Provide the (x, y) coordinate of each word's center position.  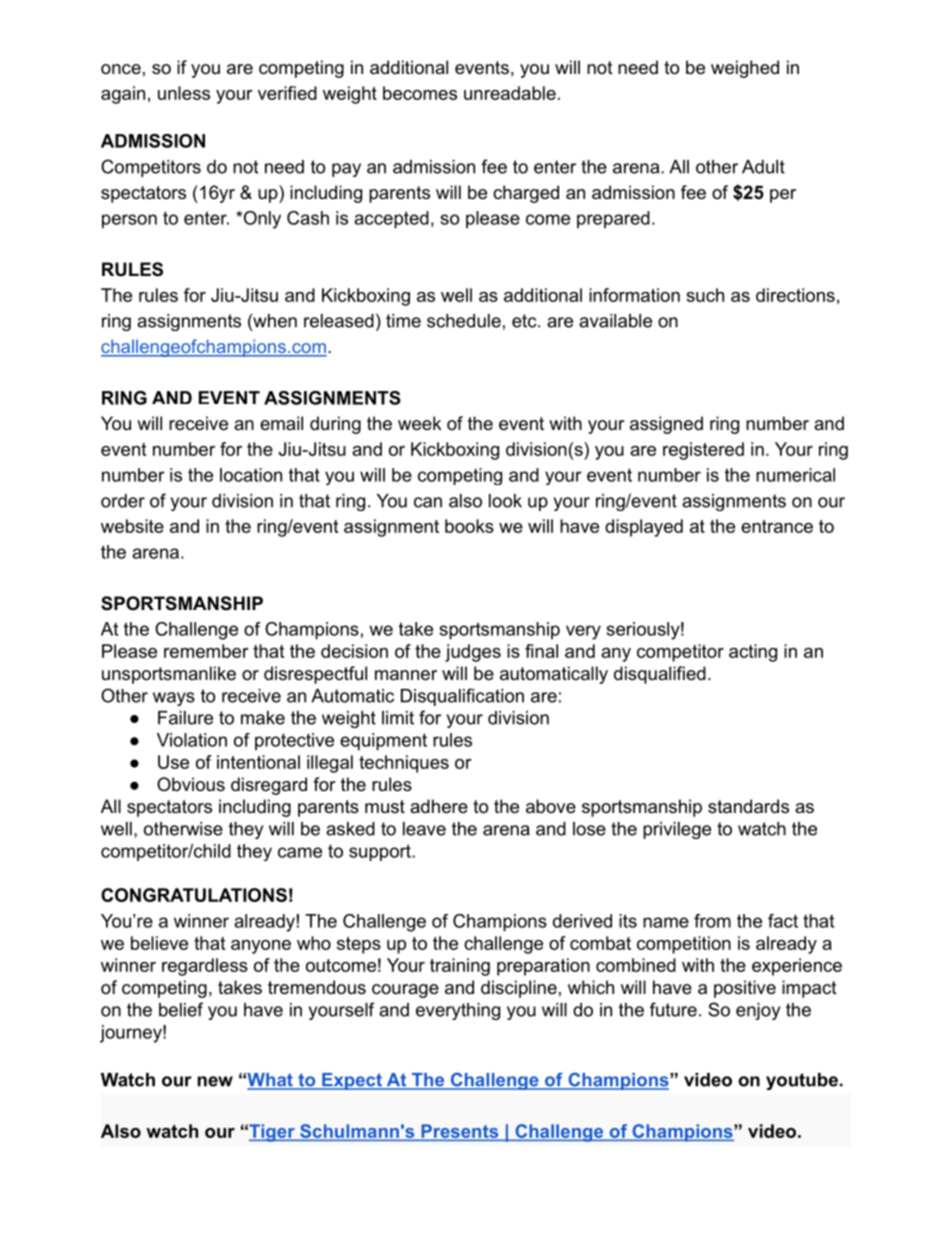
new (215, 1081)
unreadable (510, 93)
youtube (802, 1081)
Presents (459, 1132)
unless (184, 93)
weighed (745, 69)
